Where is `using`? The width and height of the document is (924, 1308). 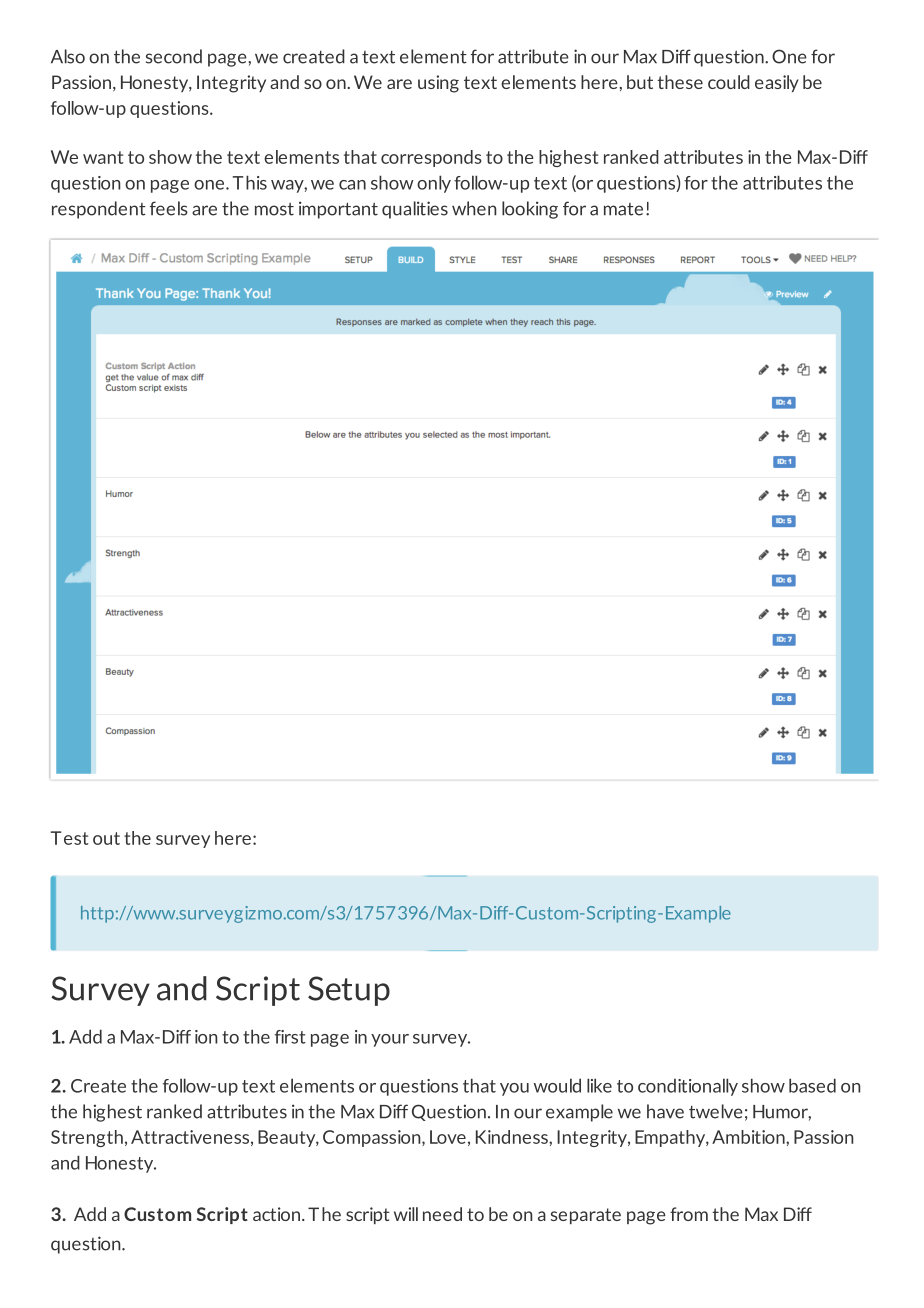
using is located at coordinates (438, 84).
